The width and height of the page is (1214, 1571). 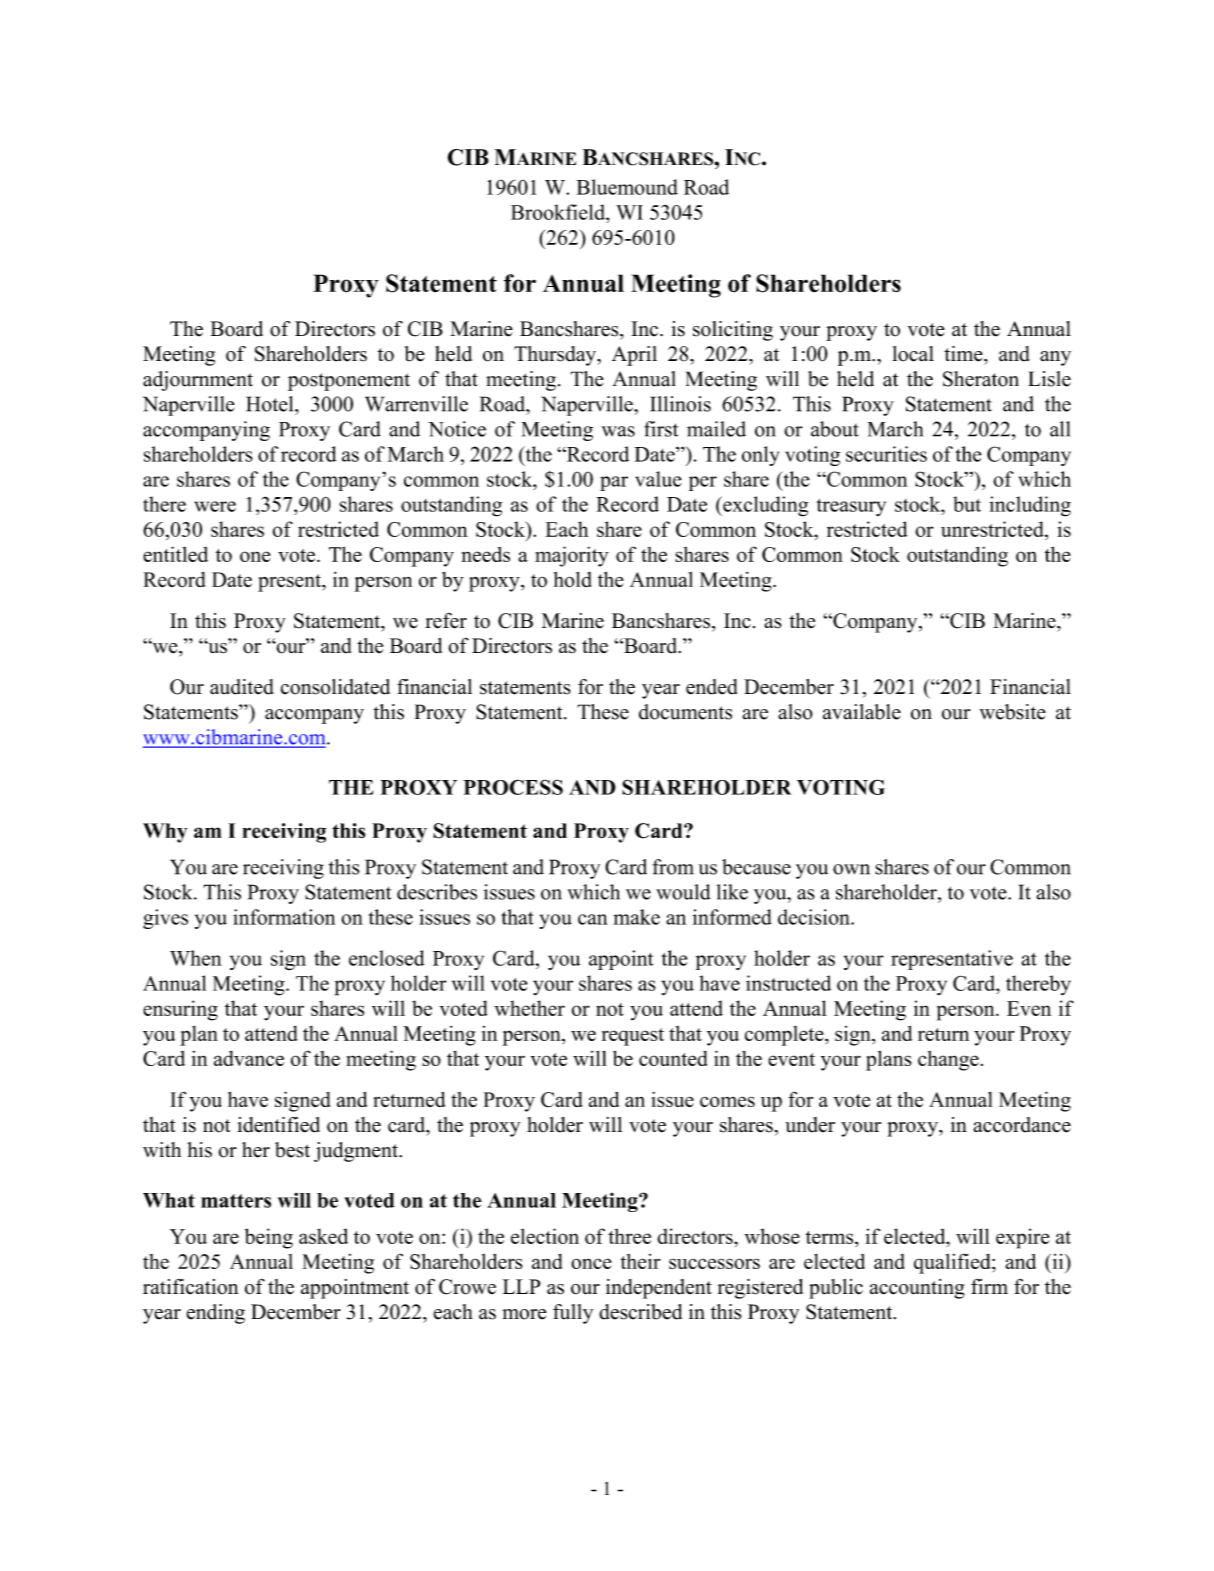 I want to click on decision, so click(x=815, y=917).
